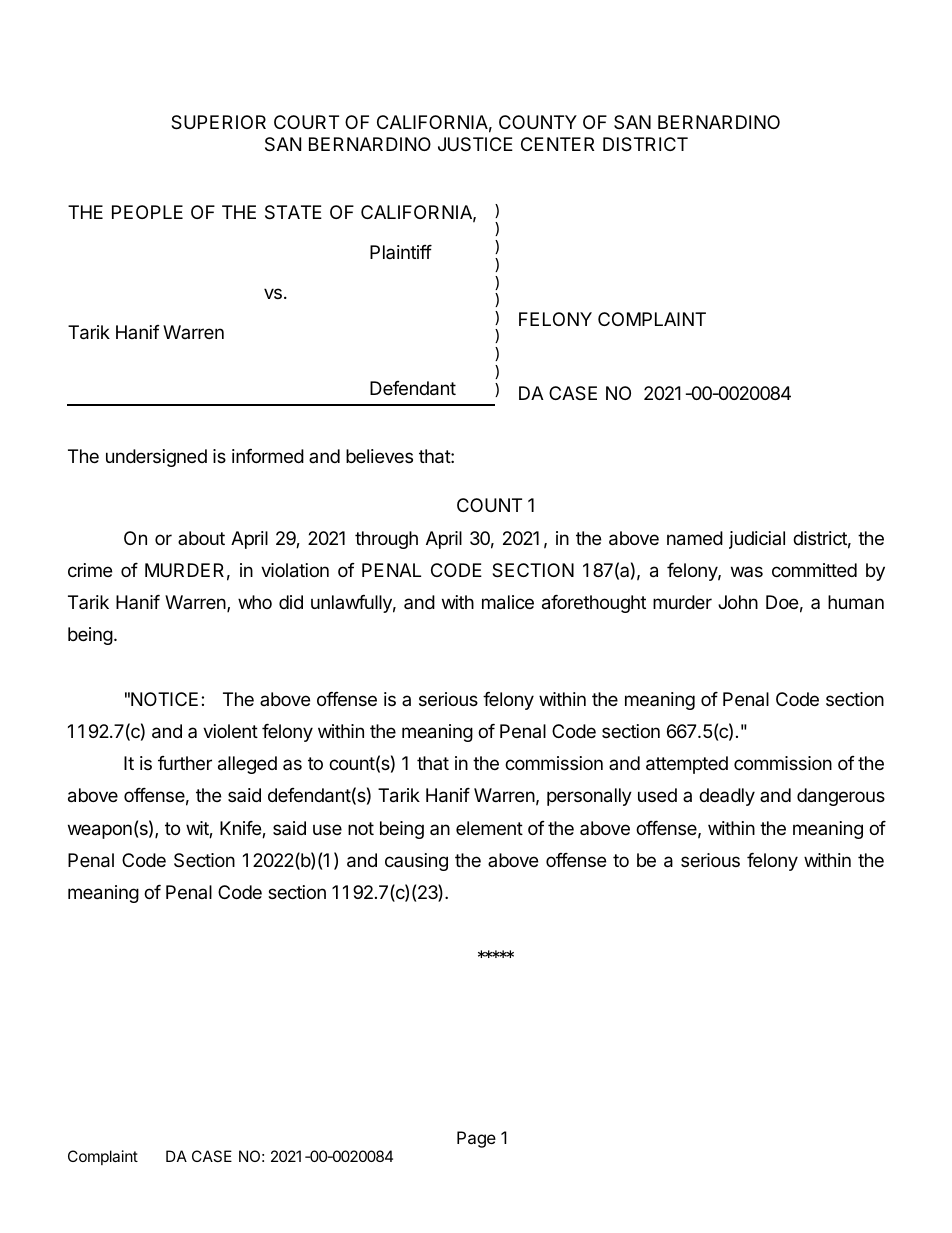 The height and width of the document is (1233, 952). Describe the element at coordinates (557, 144) in the document. I see `CENTER` at that location.
